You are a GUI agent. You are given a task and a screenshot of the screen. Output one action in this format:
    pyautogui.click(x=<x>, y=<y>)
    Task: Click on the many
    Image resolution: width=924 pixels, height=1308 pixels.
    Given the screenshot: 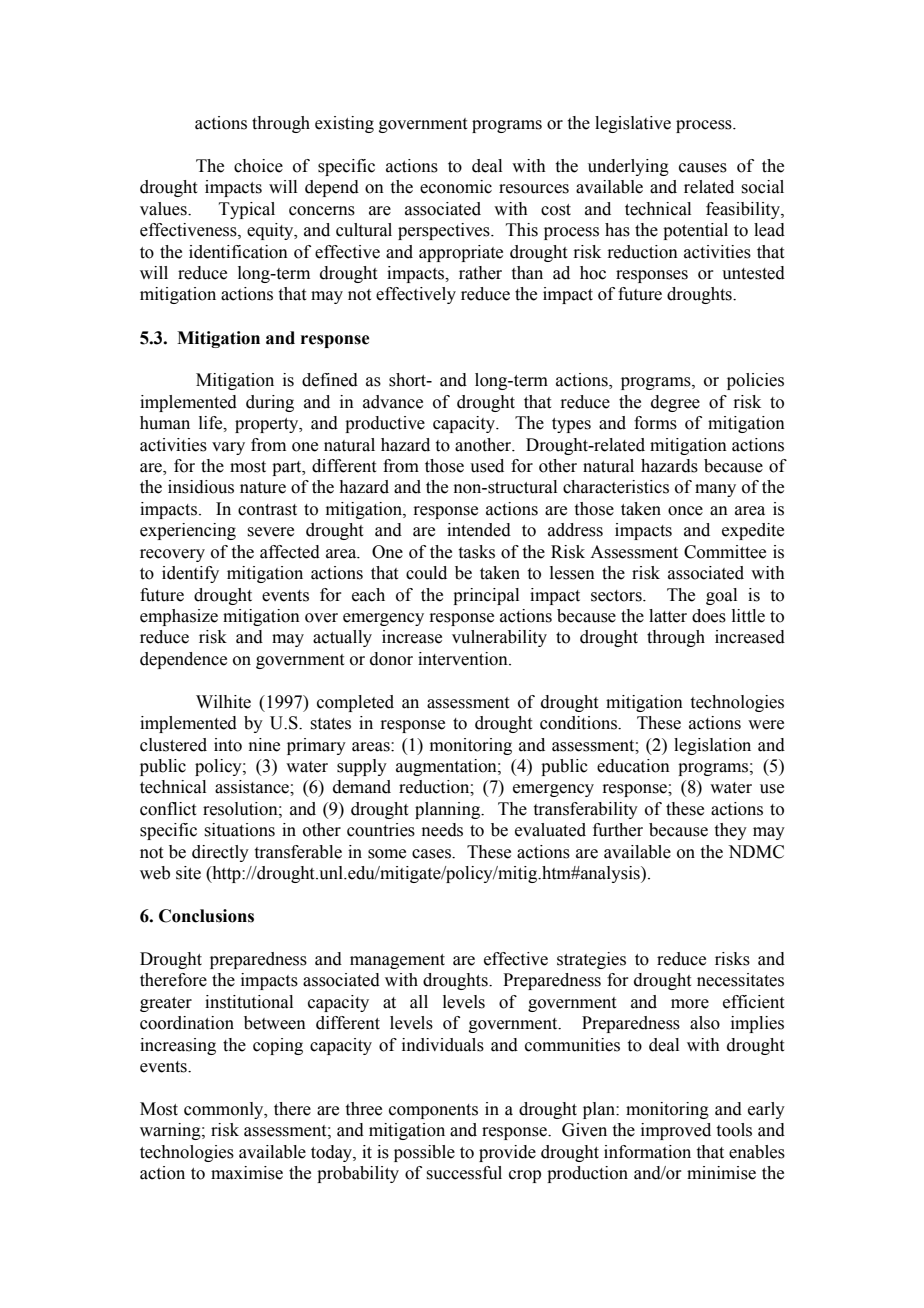 What is the action you would take?
    pyautogui.click(x=715, y=490)
